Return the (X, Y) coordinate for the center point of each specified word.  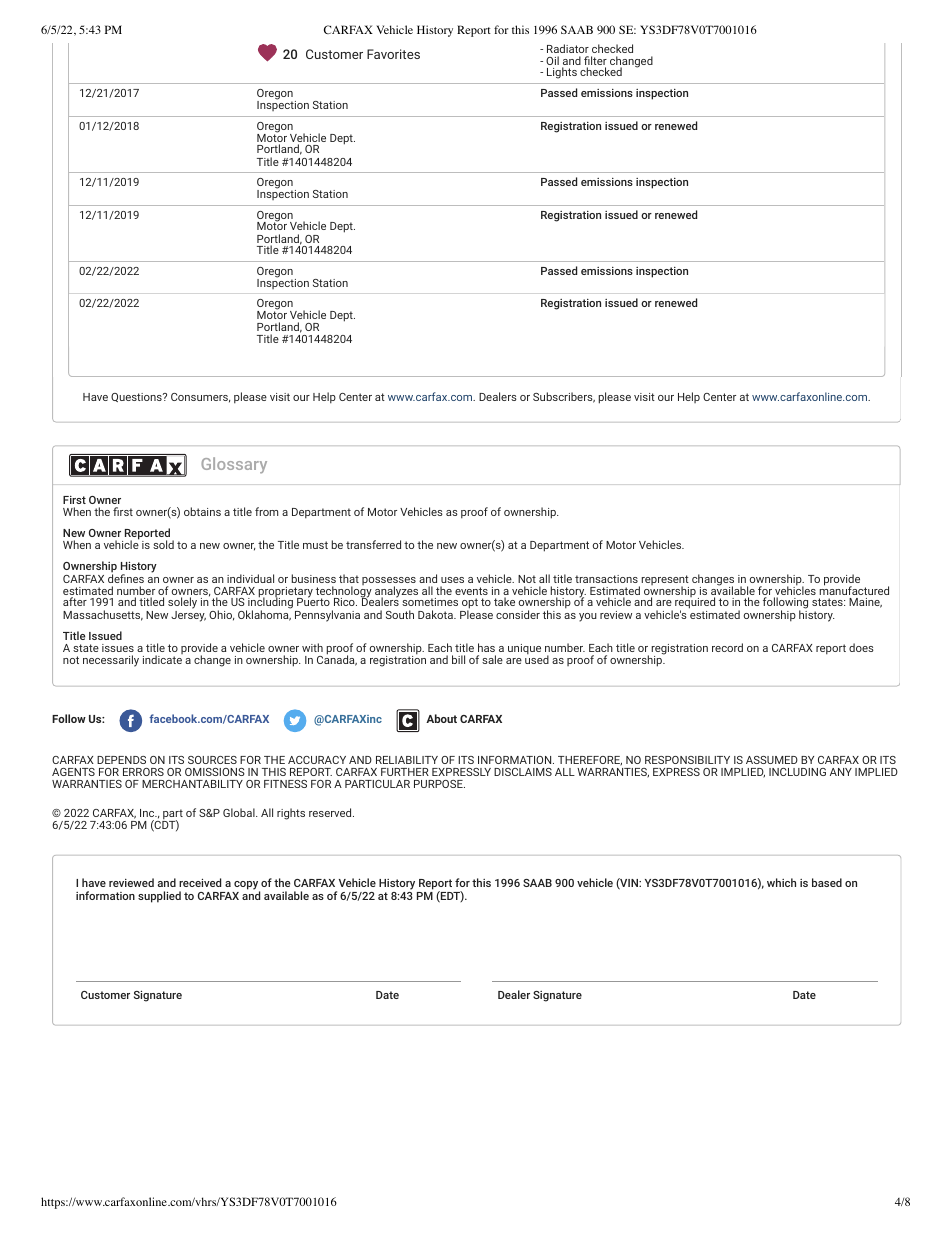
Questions (137, 397)
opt (469, 605)
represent (664, 581)
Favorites (393, 54)
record (727, 647)
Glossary (234, 465)
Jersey (188, 615)
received (200, 882)
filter (595, 62)
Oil (552, 60)
